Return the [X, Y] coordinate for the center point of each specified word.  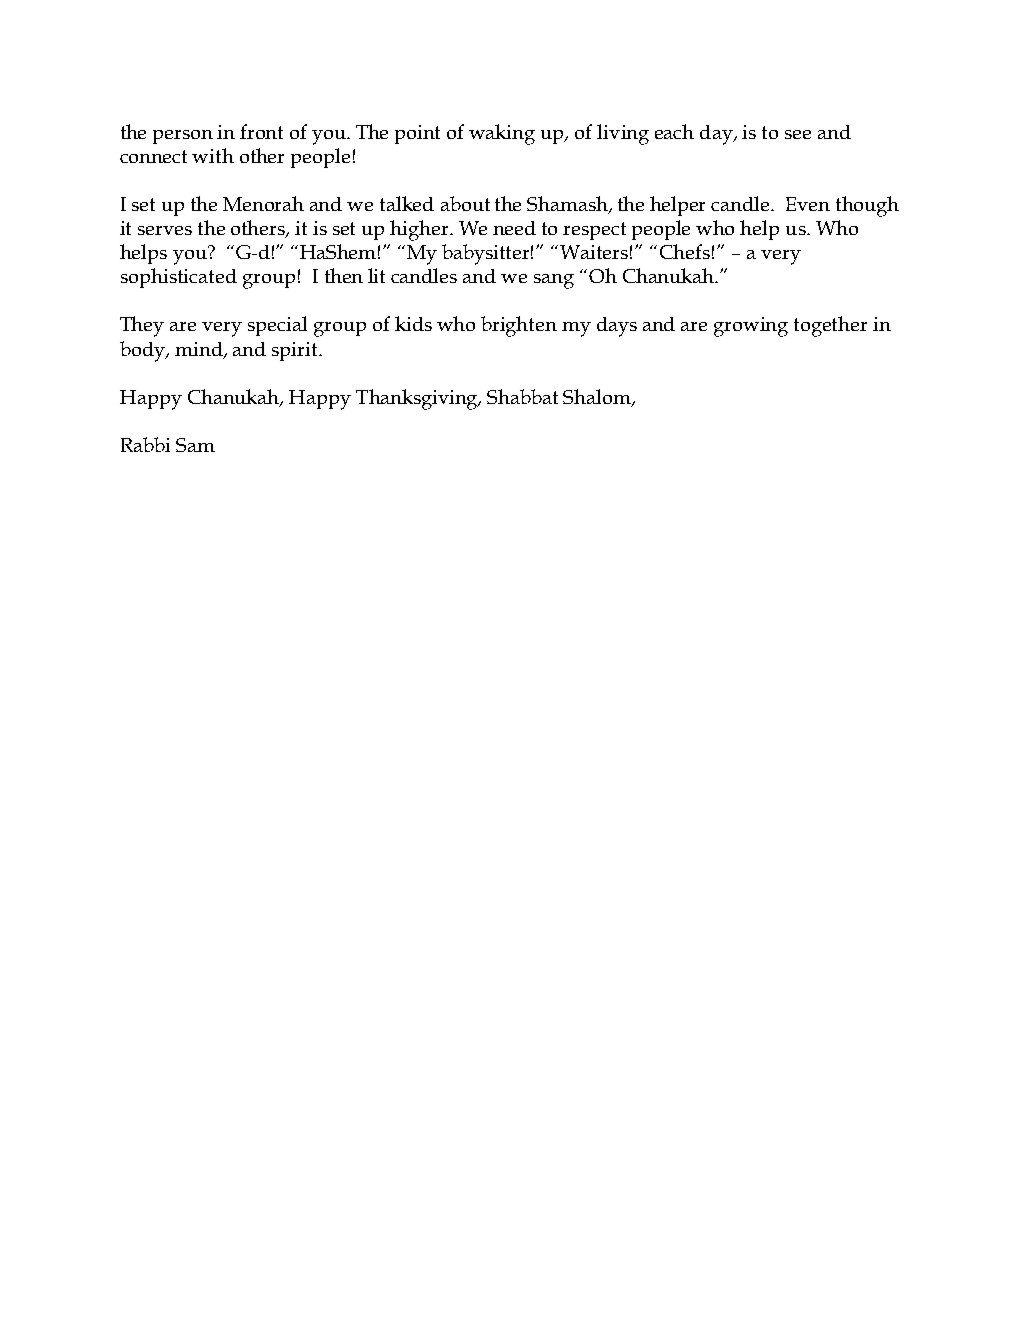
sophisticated [179, 278]
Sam [195, 445]
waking [502, 134]
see [798, 134]
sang [554, 281]
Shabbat [522, 396]
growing [751, 327]
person [183, 137]
